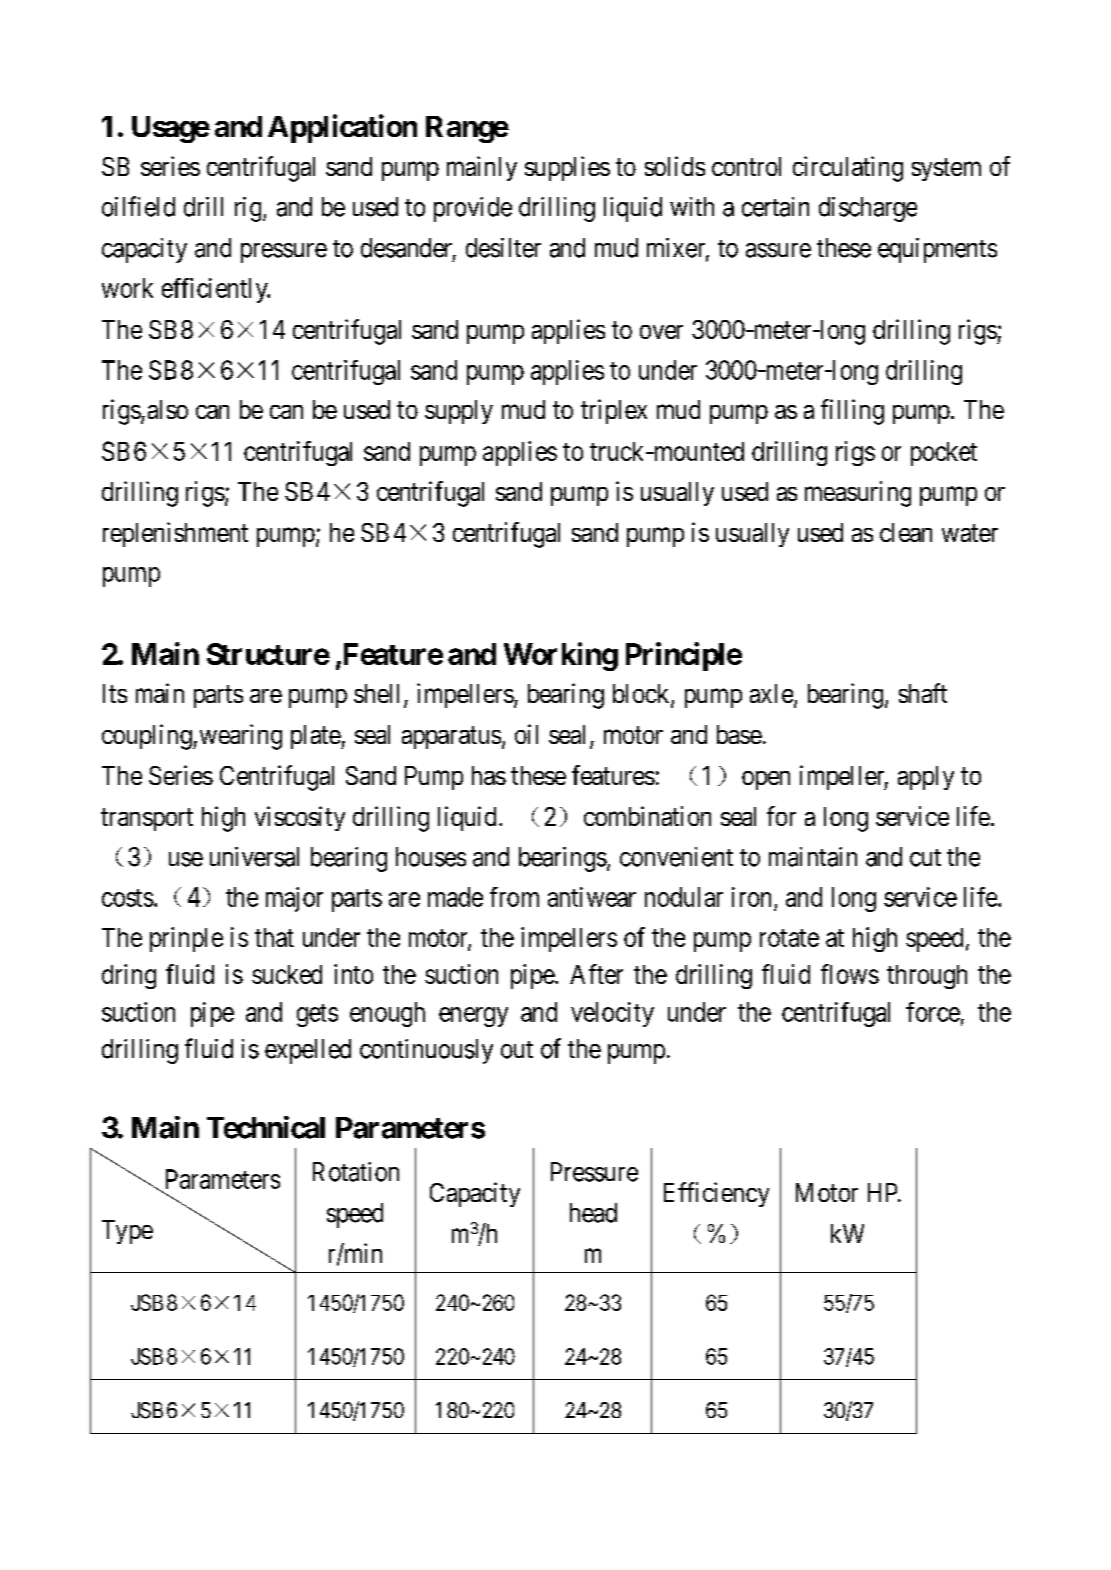  Describe the element at coordinates (567, 168) in the screenshot. I see `supplies` at that location.
